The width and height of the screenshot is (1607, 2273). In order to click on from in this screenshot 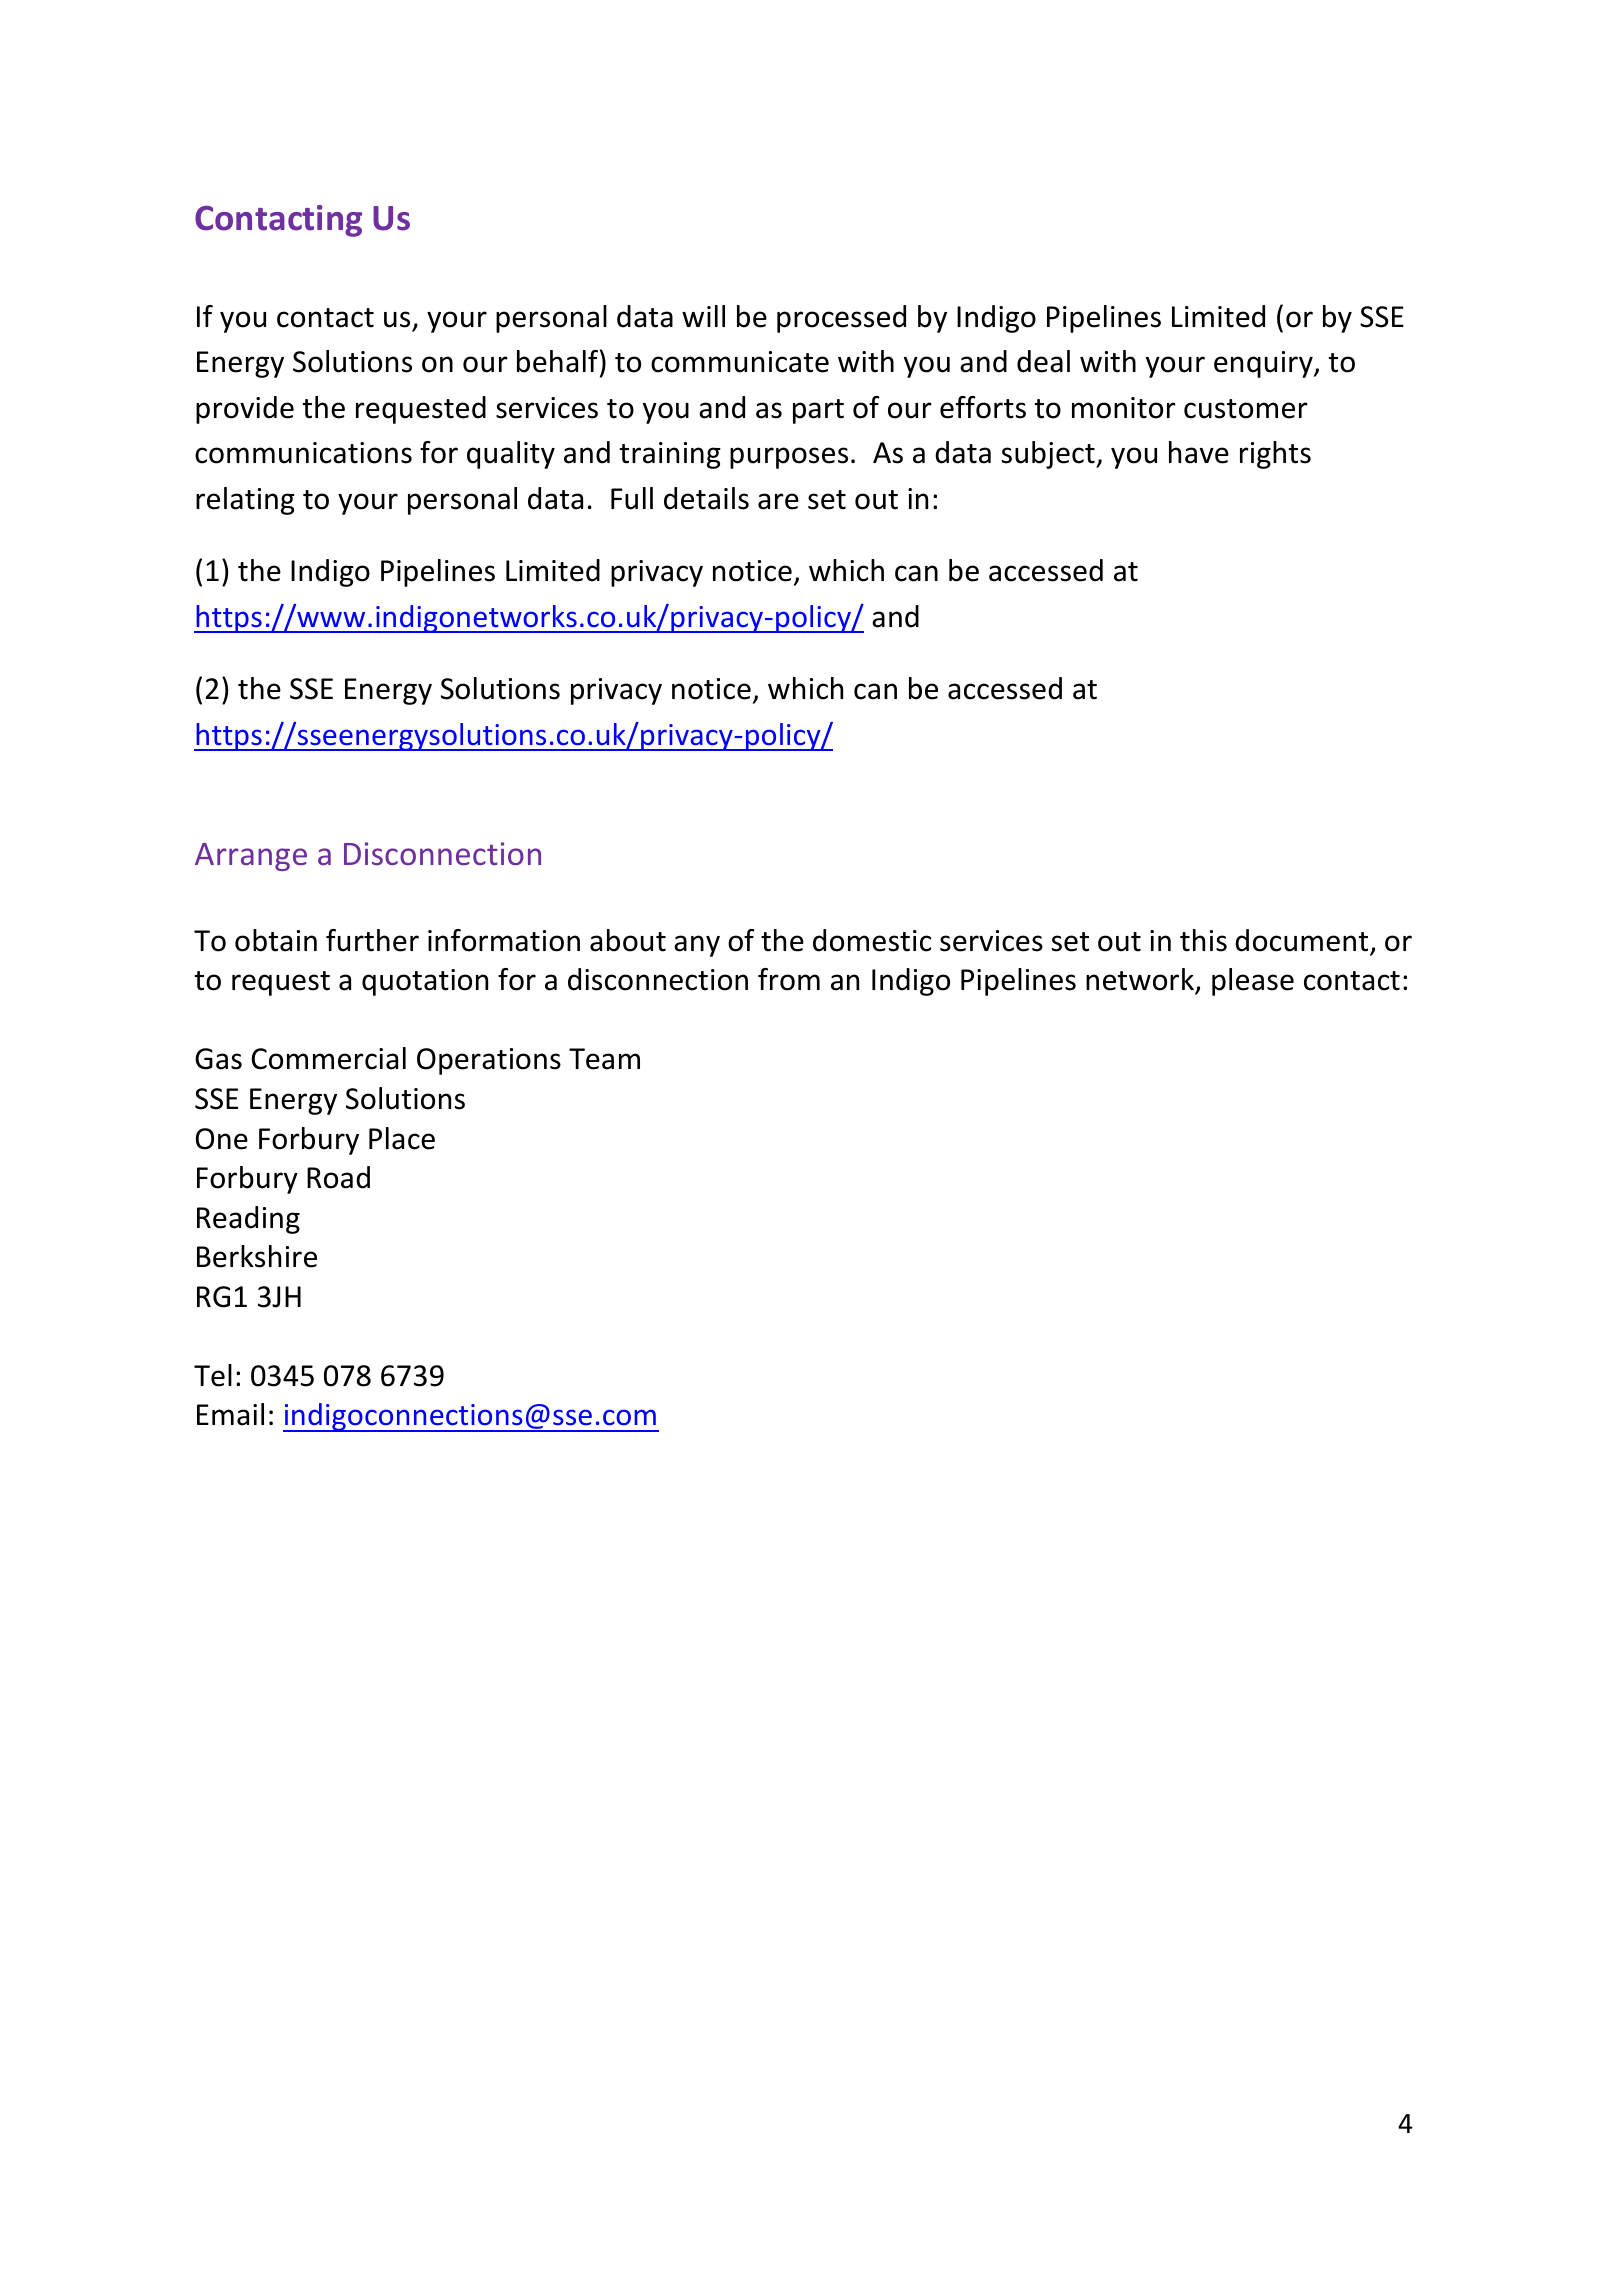, I will do `click(789, 979)`.
